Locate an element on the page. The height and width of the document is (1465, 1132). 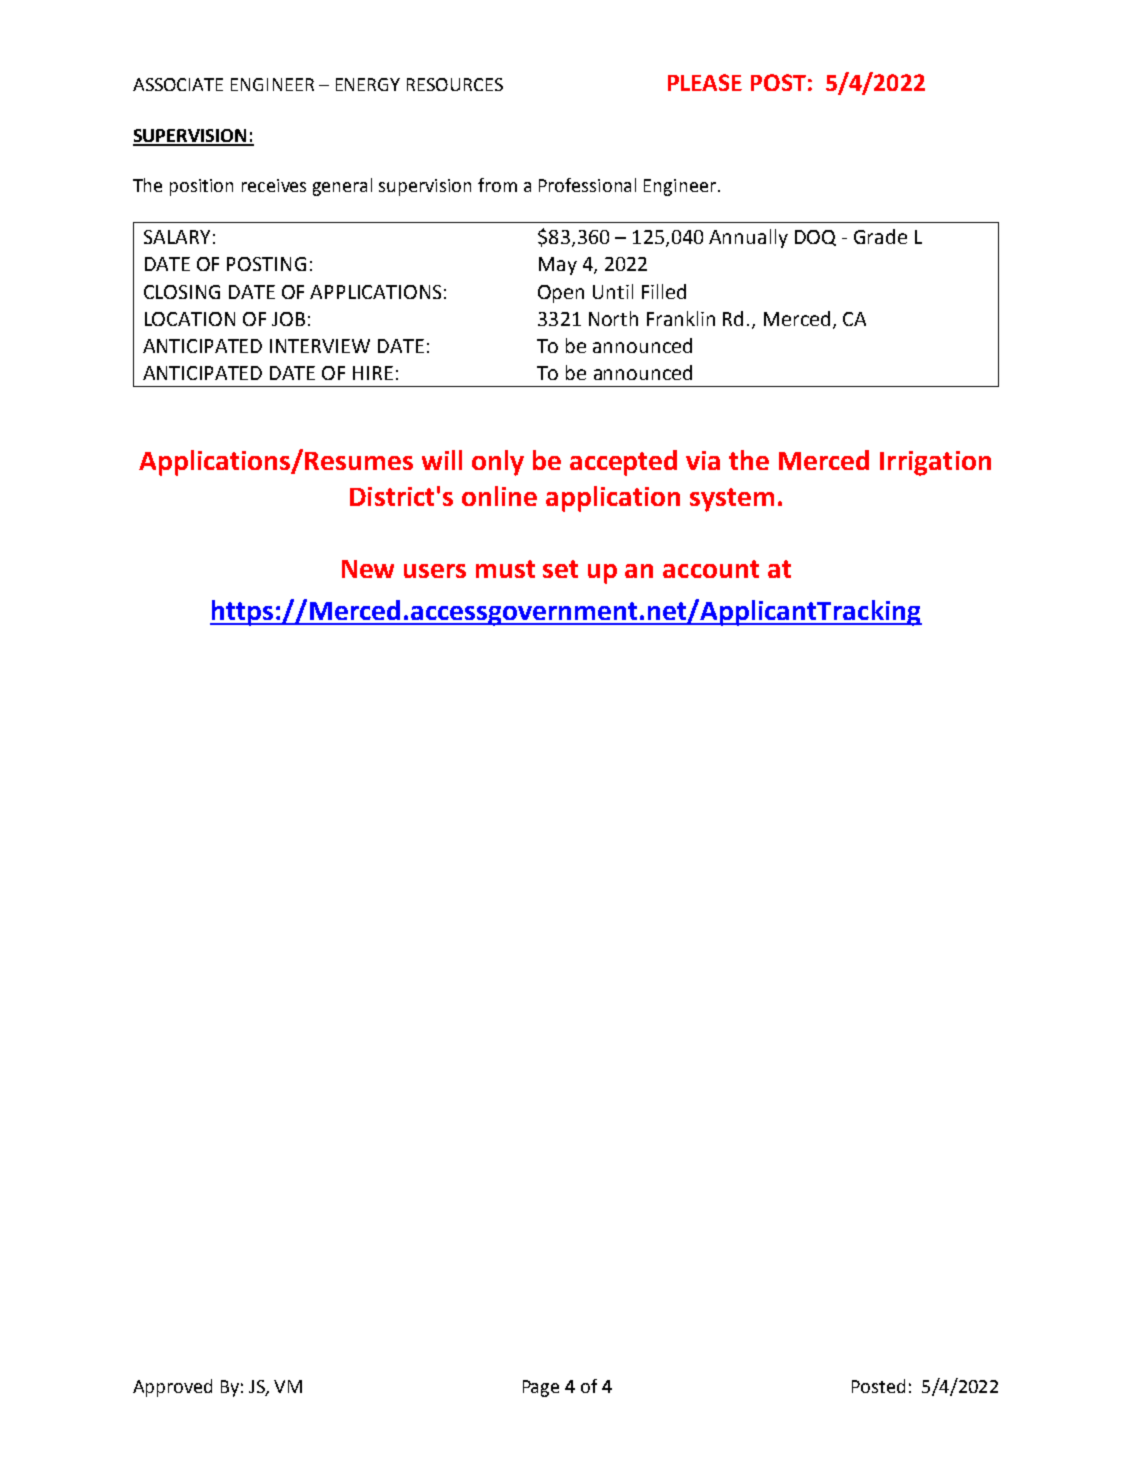
must is located at coordinates (505, 569).
